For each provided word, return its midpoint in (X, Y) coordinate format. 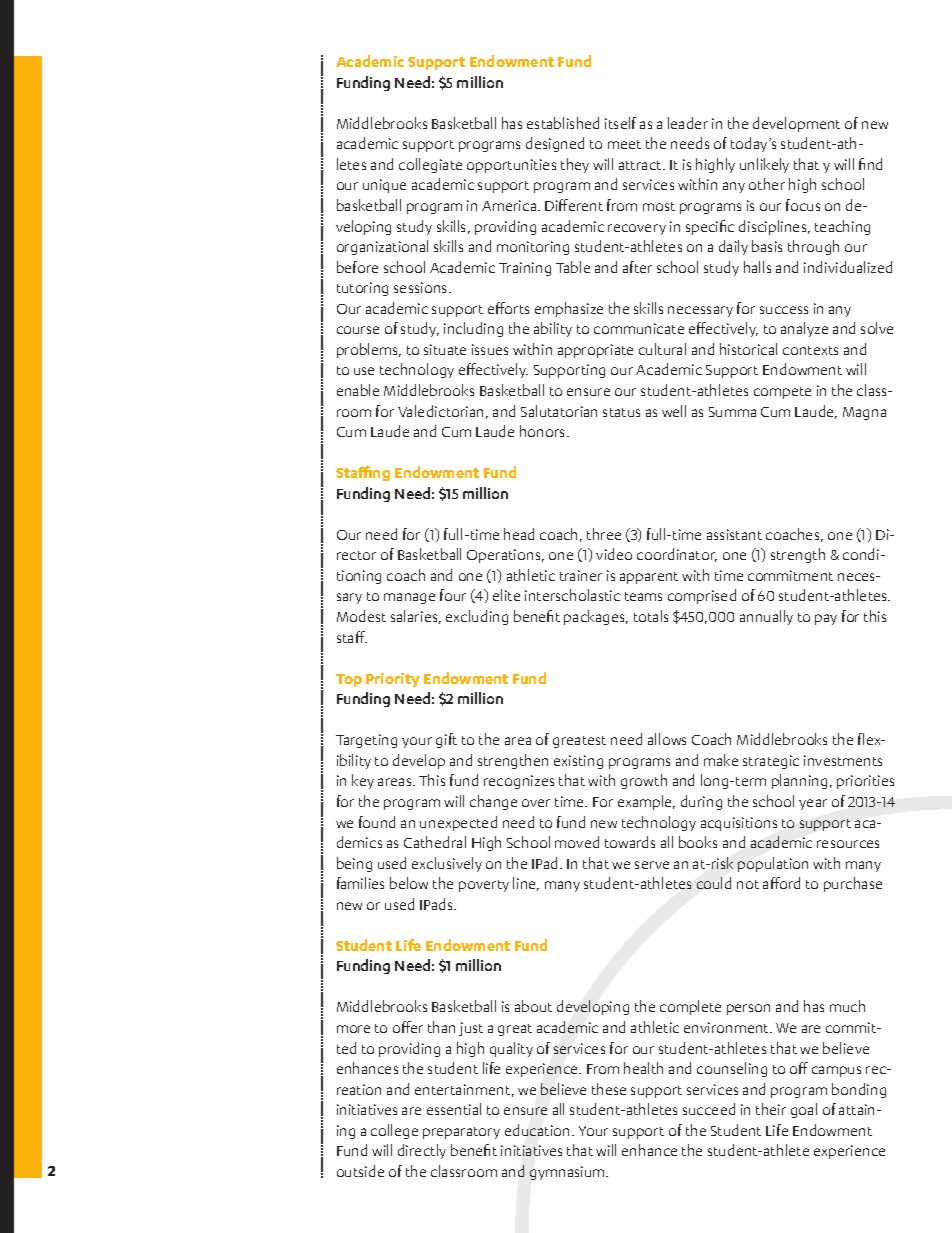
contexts (810, 350)
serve (652, 865)
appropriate (595, 351)
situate (445, 349)
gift (446, 740)
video (614, 554)
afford (781, 883)
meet (624, 144)
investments (843, 760)
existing (578, 762)
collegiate (430, 165)
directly (422, 1151)
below (409, 883)
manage (409, 598)
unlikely (764, 165)
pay (826, 619)
